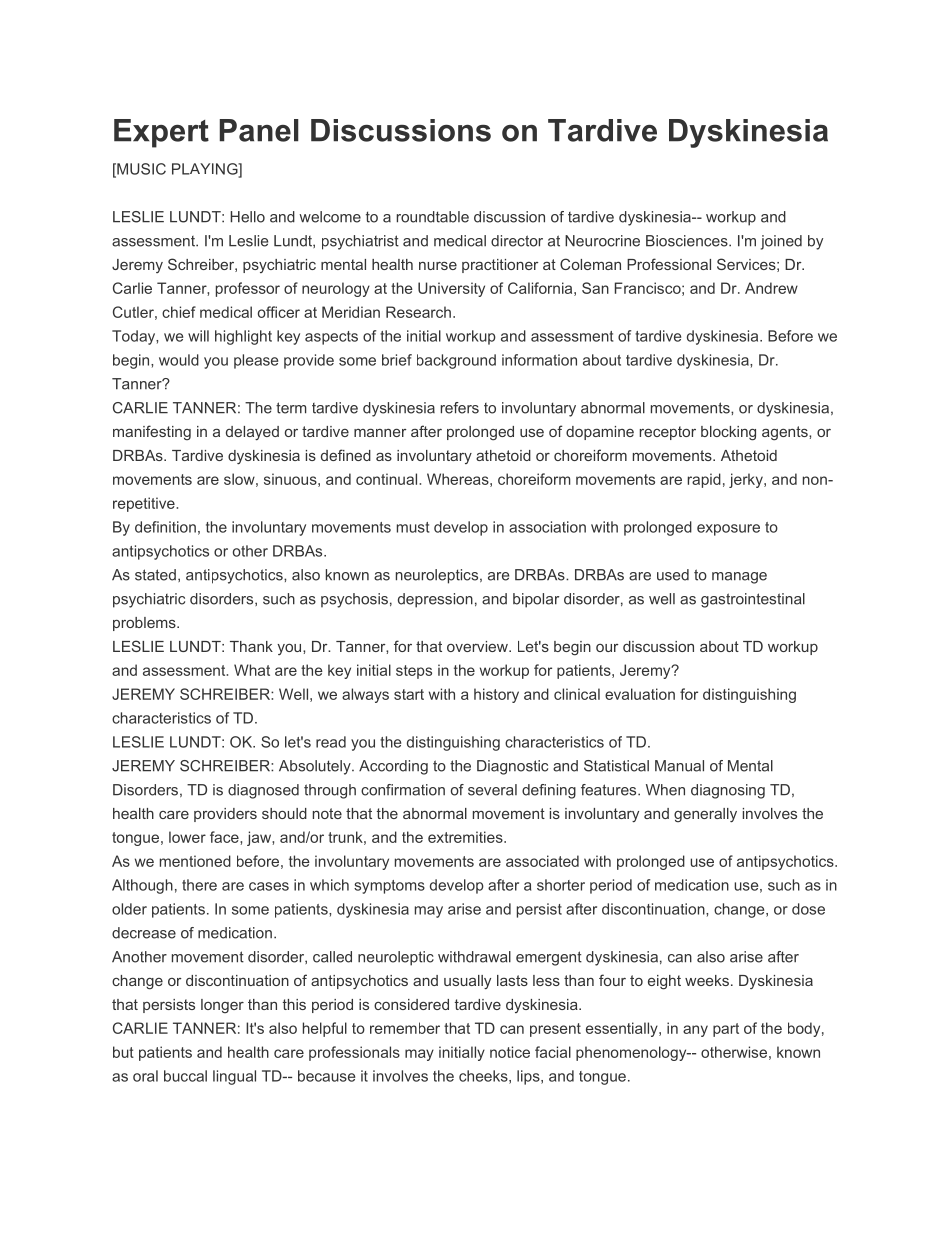 This screenshot has height=1233, width=952. What do you see at coordinates (433, 217) in the screenshot?
I see `roundtable` at bounding box center [433, 217].
